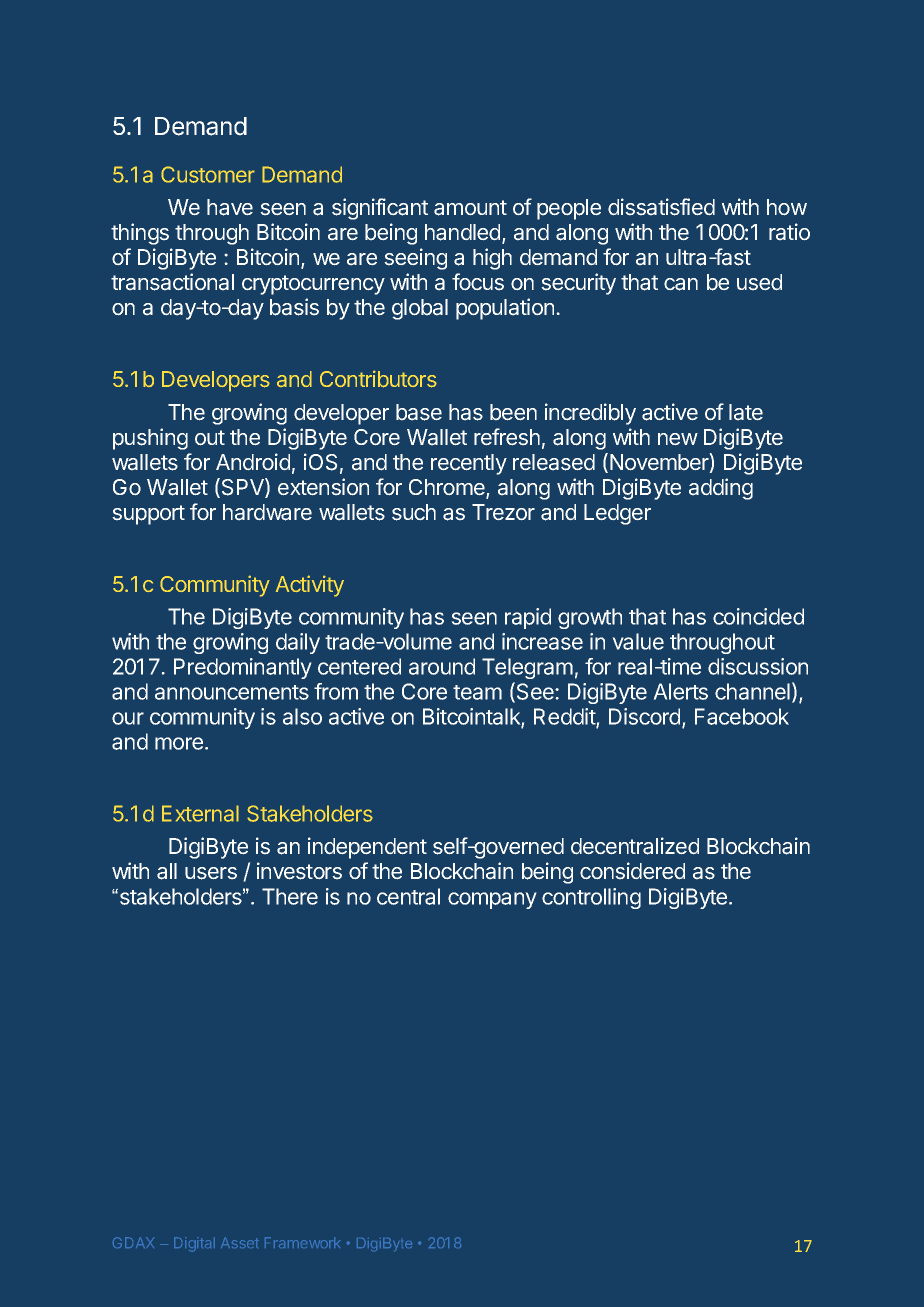 The width and height of the screenshot is (924, 1307). Describe the element at coordinates (230, 207) in the screenshot. I see `have` at that location.
